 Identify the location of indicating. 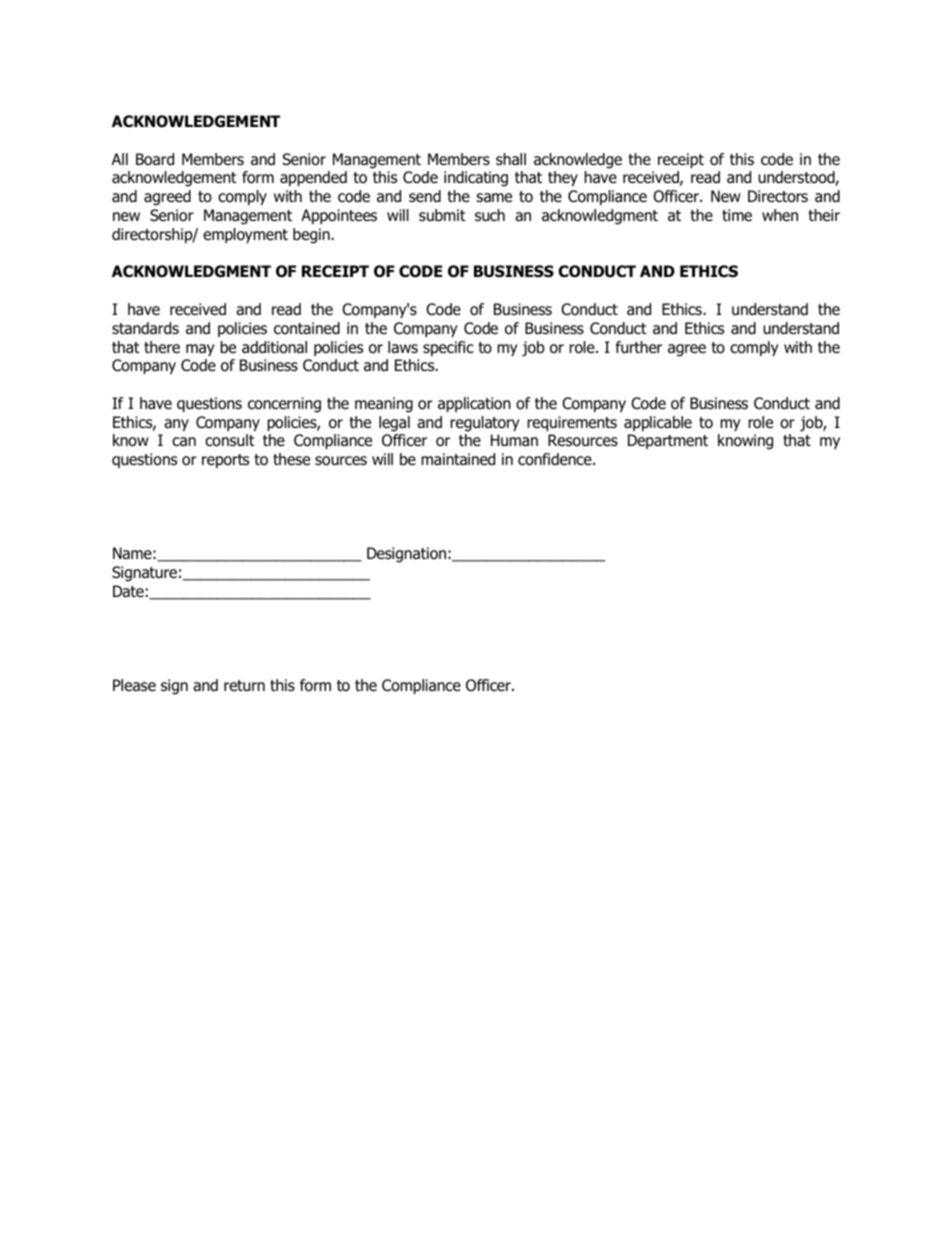
(476, 179).
